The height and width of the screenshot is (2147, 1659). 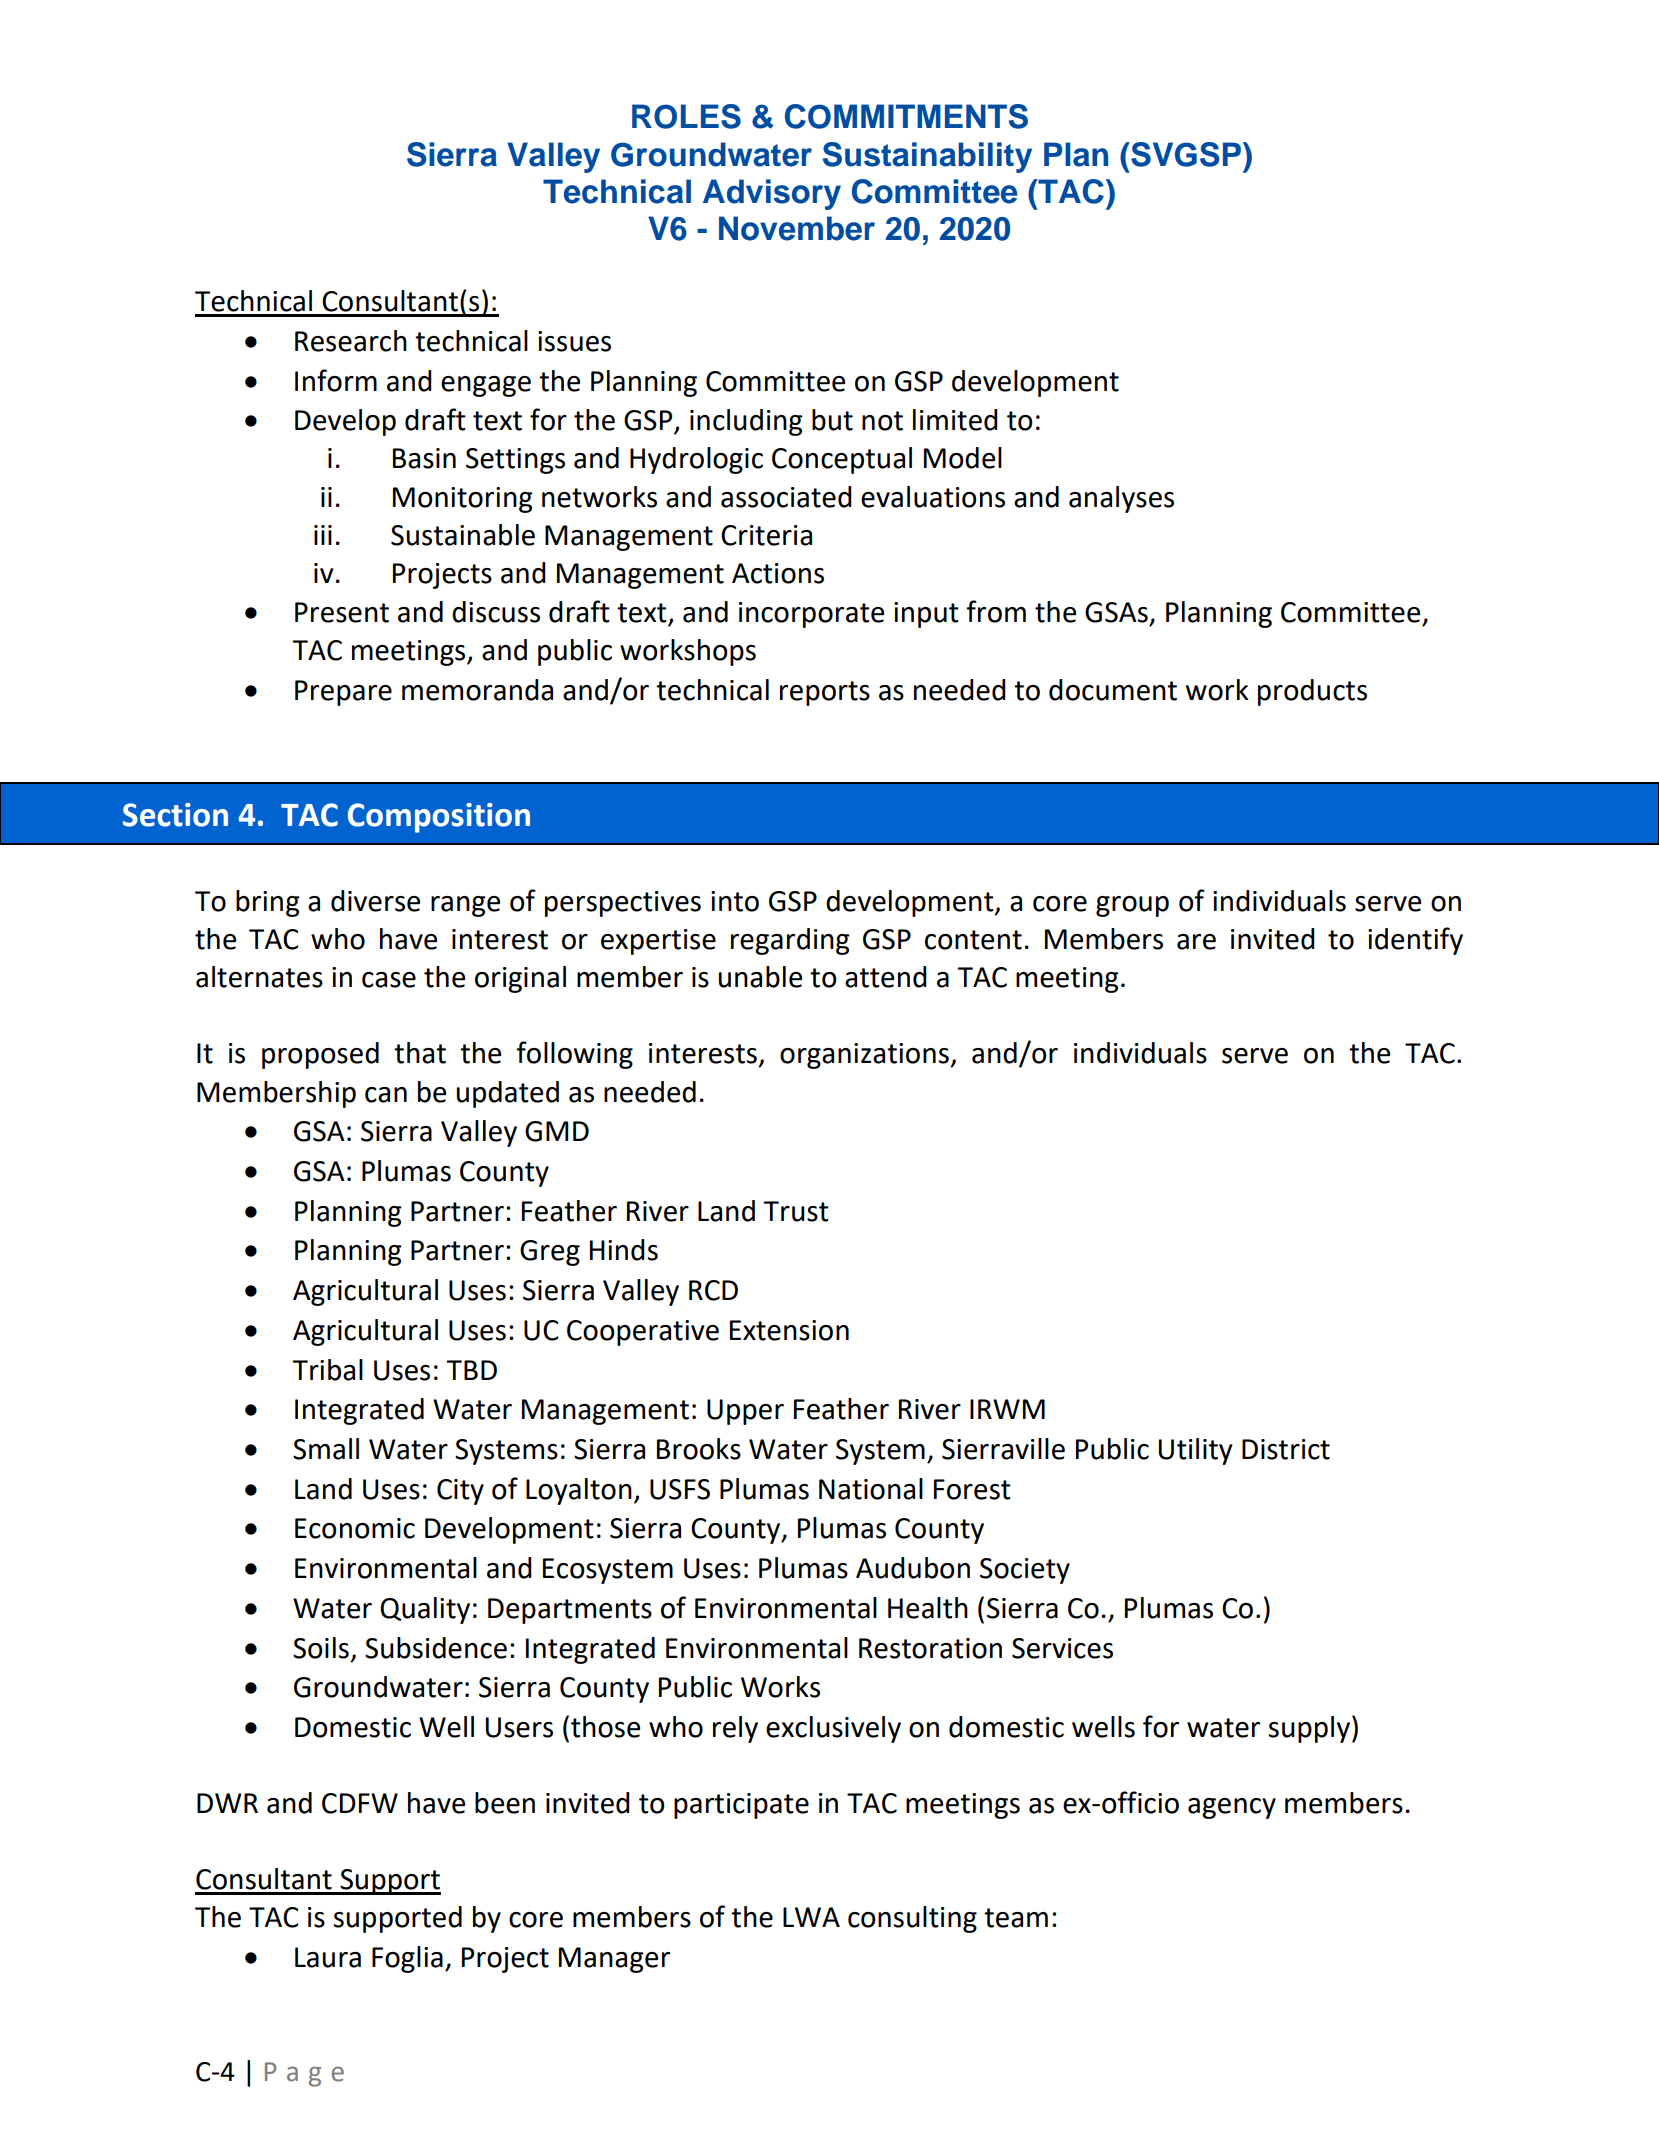 What do you see at coordinates (1132, 906) in the screenshot?
I see `group` at bounding box center [1132, 906].
